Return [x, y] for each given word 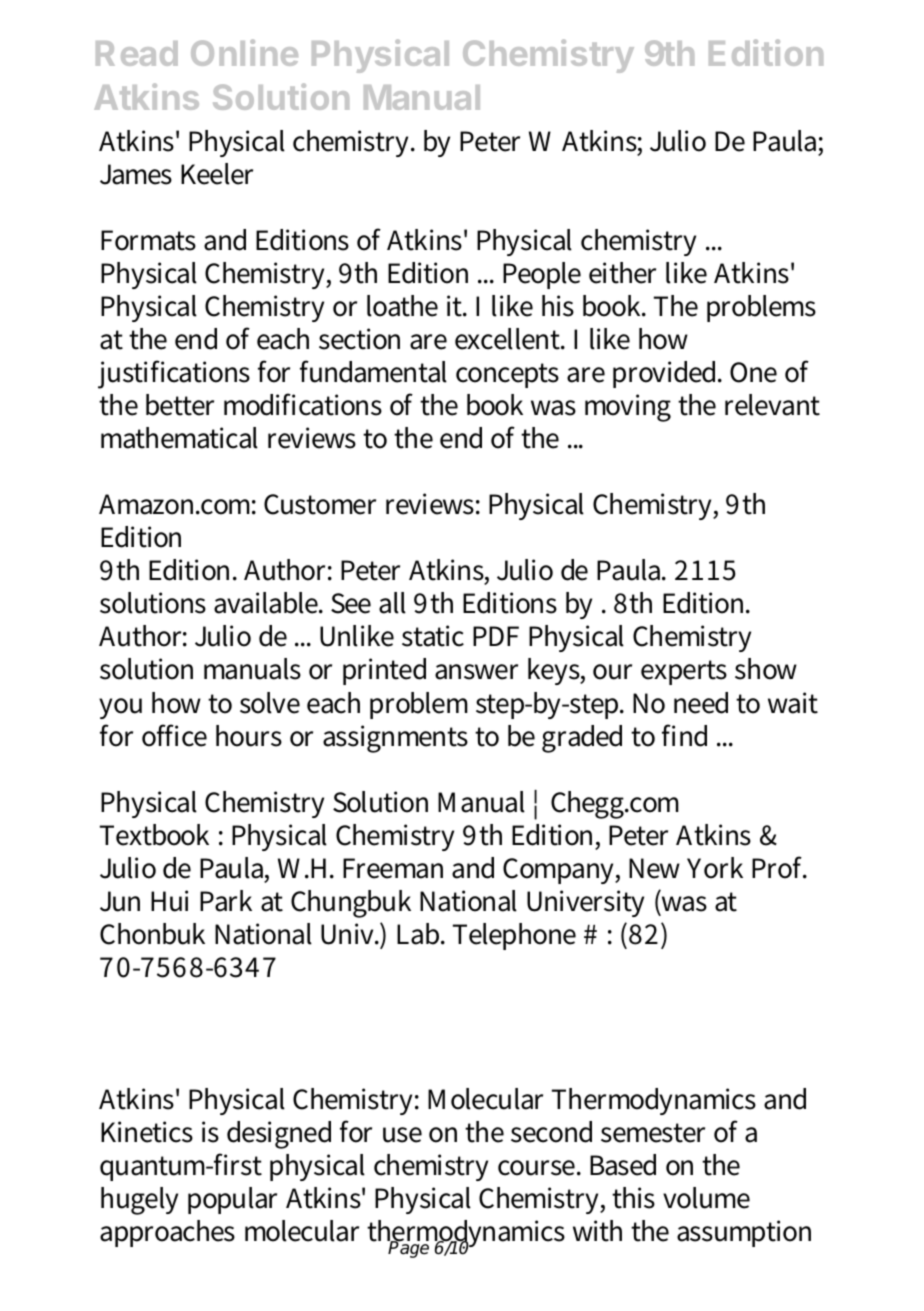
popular [232, 1200]
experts [684, 672]
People [542, 275]
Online [244, 52]
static [433, 636]
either [622, 273]
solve [270, 703]
